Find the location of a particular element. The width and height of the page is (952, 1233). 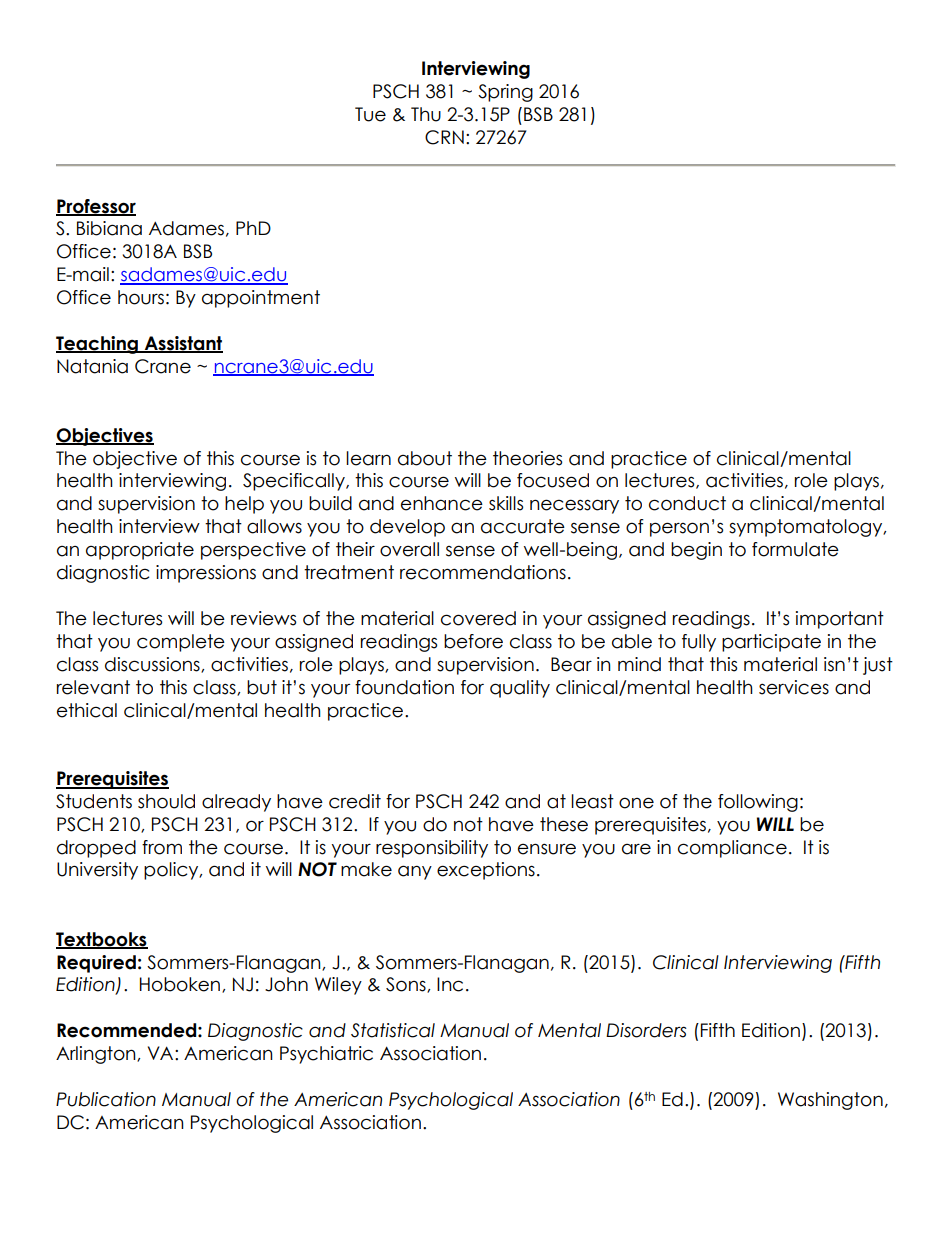

Publication is located at coordinates (106, 1099).
